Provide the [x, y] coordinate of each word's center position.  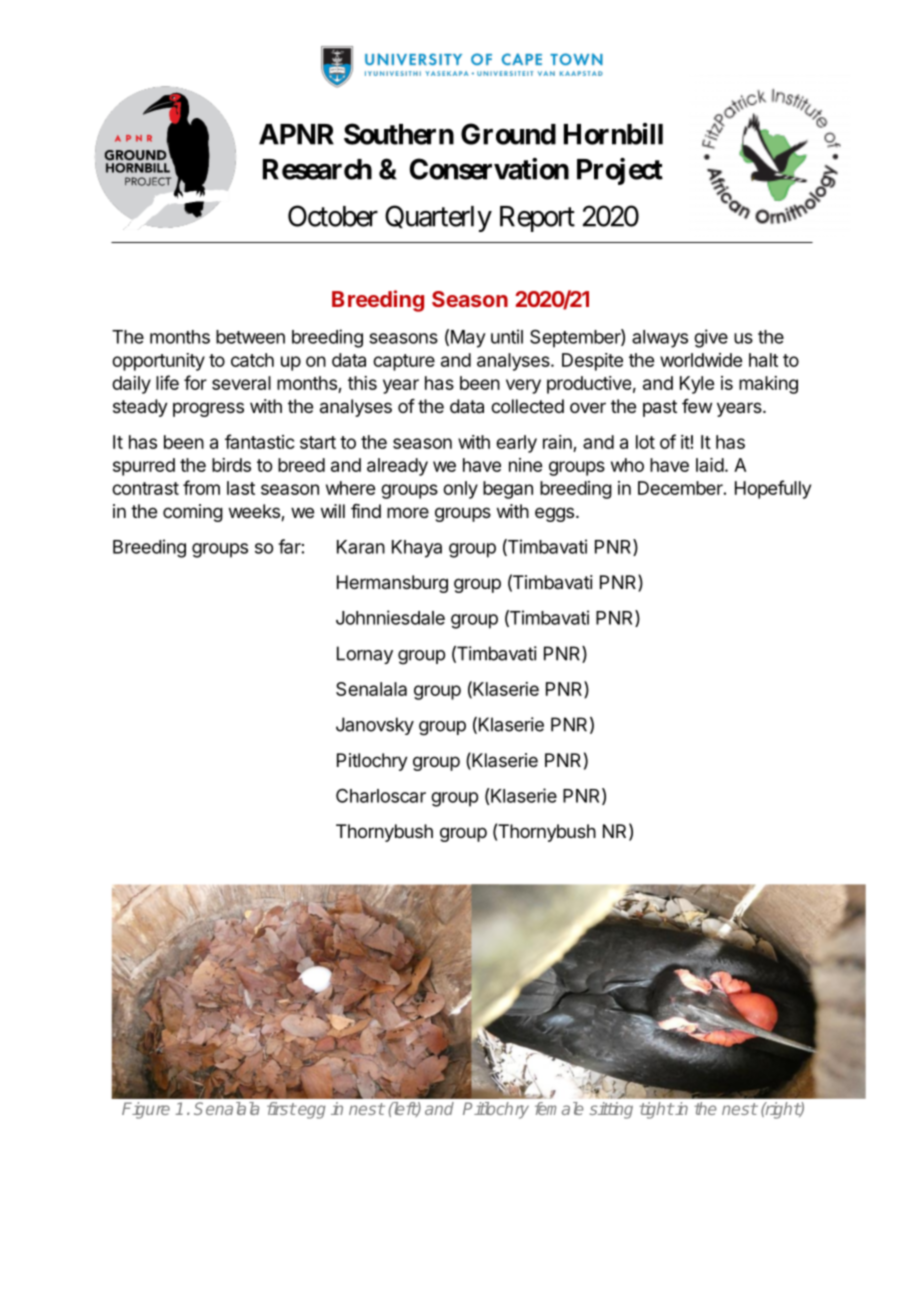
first [281, 1108]
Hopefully [773, 489]
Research [317, 169]
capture [404, 362]
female [559, 1108]
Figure [146, 1110]
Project [620, 171]
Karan [361, 547]
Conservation [489, 169]
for [195, 382]
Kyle [697, 385]
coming [193, 513]
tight [656, 1110]
